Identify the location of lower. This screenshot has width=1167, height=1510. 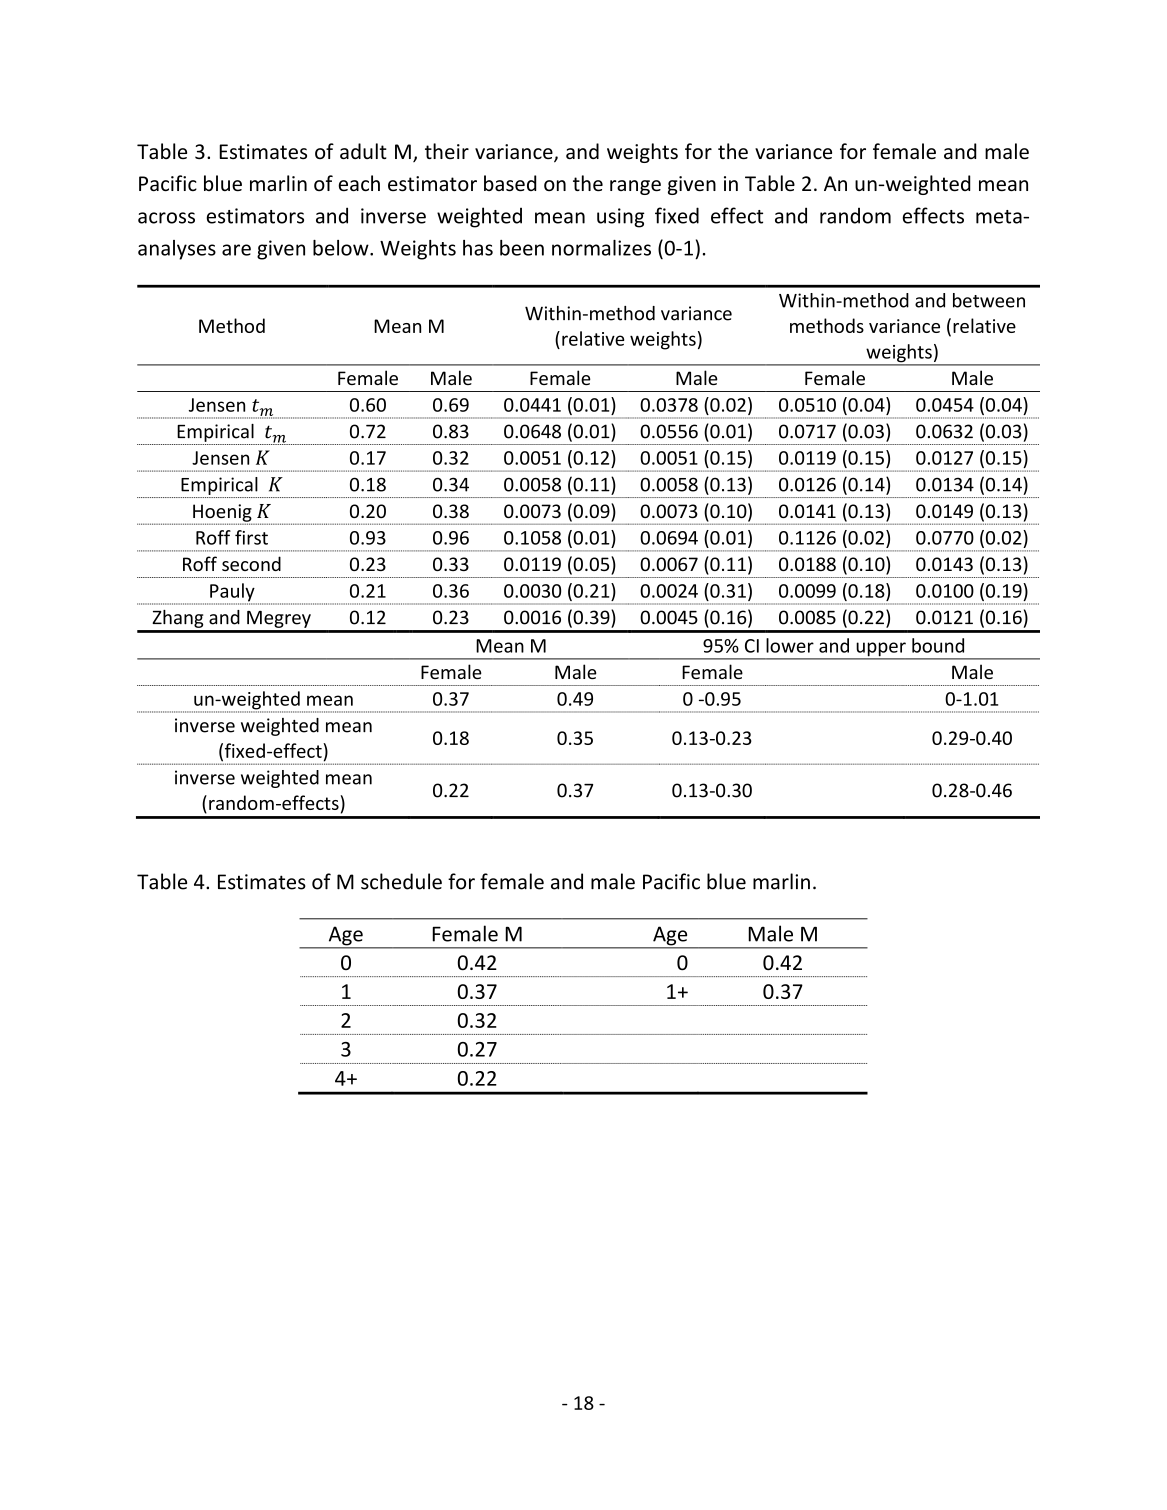
(790, 645).
